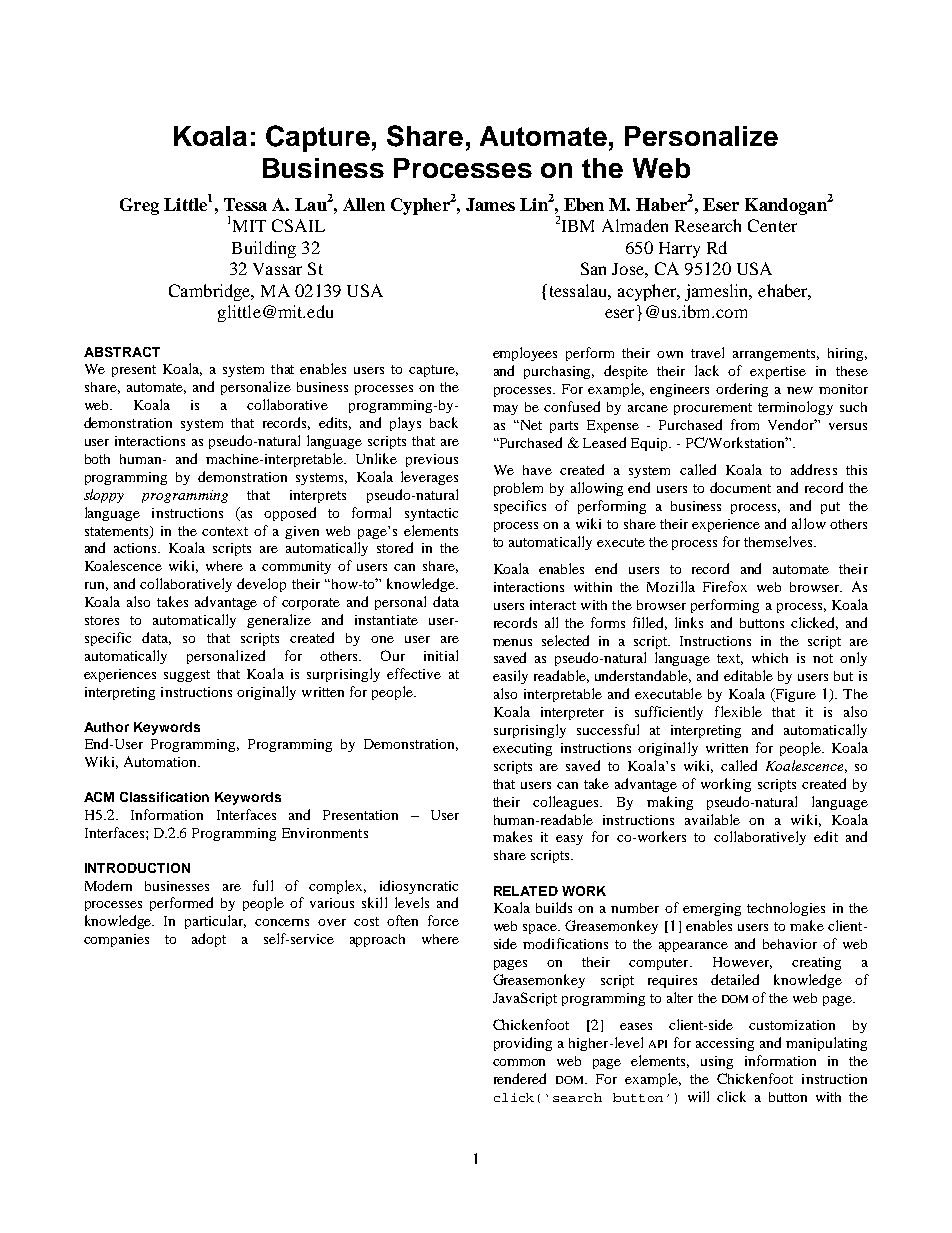  I want to click on from, so click(745, 424).
